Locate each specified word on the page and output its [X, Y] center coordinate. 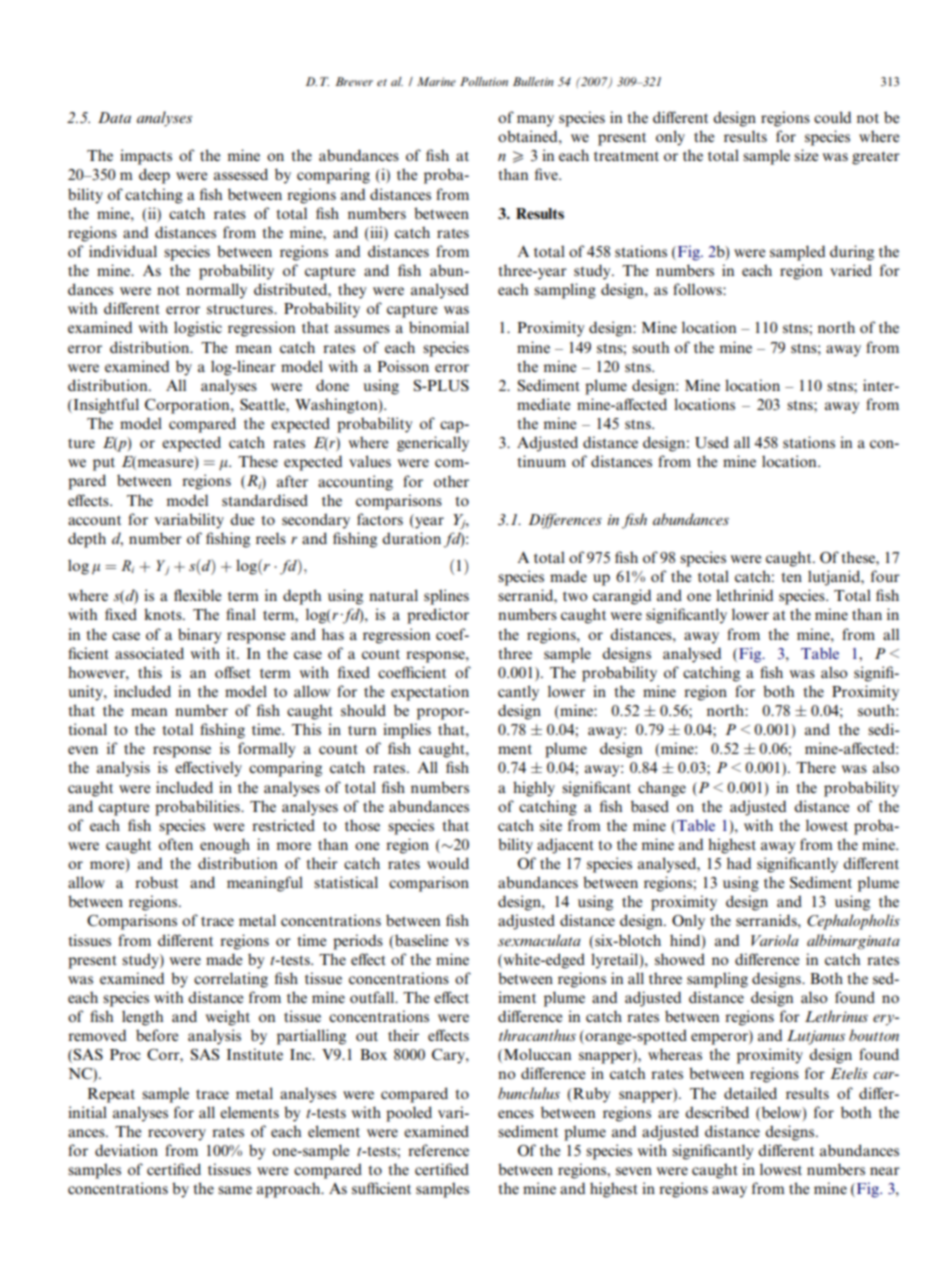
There [816, 767]
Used [712, 442]
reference [438, 1150]
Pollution [484, 81]
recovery [177, 1135]
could [832, 117]
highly [534, 789]
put [104, 464]
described [717, 1112]
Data [114, 117]
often [176, 844]
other [451, 481]
